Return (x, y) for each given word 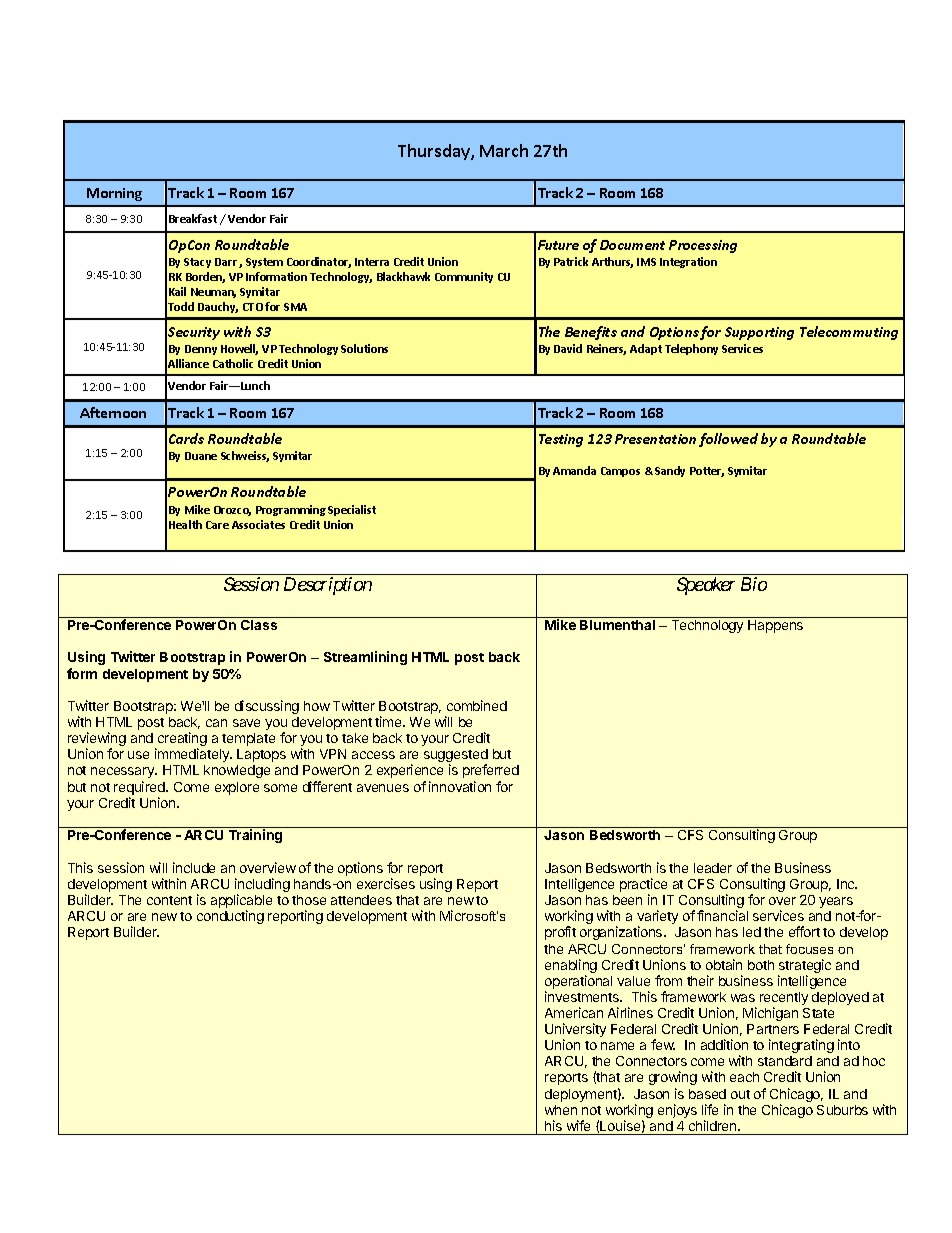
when (561, 1110)
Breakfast (193, 218)
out (740, 1094)
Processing (703, 246)
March (504, 150)
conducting (230, 917)
